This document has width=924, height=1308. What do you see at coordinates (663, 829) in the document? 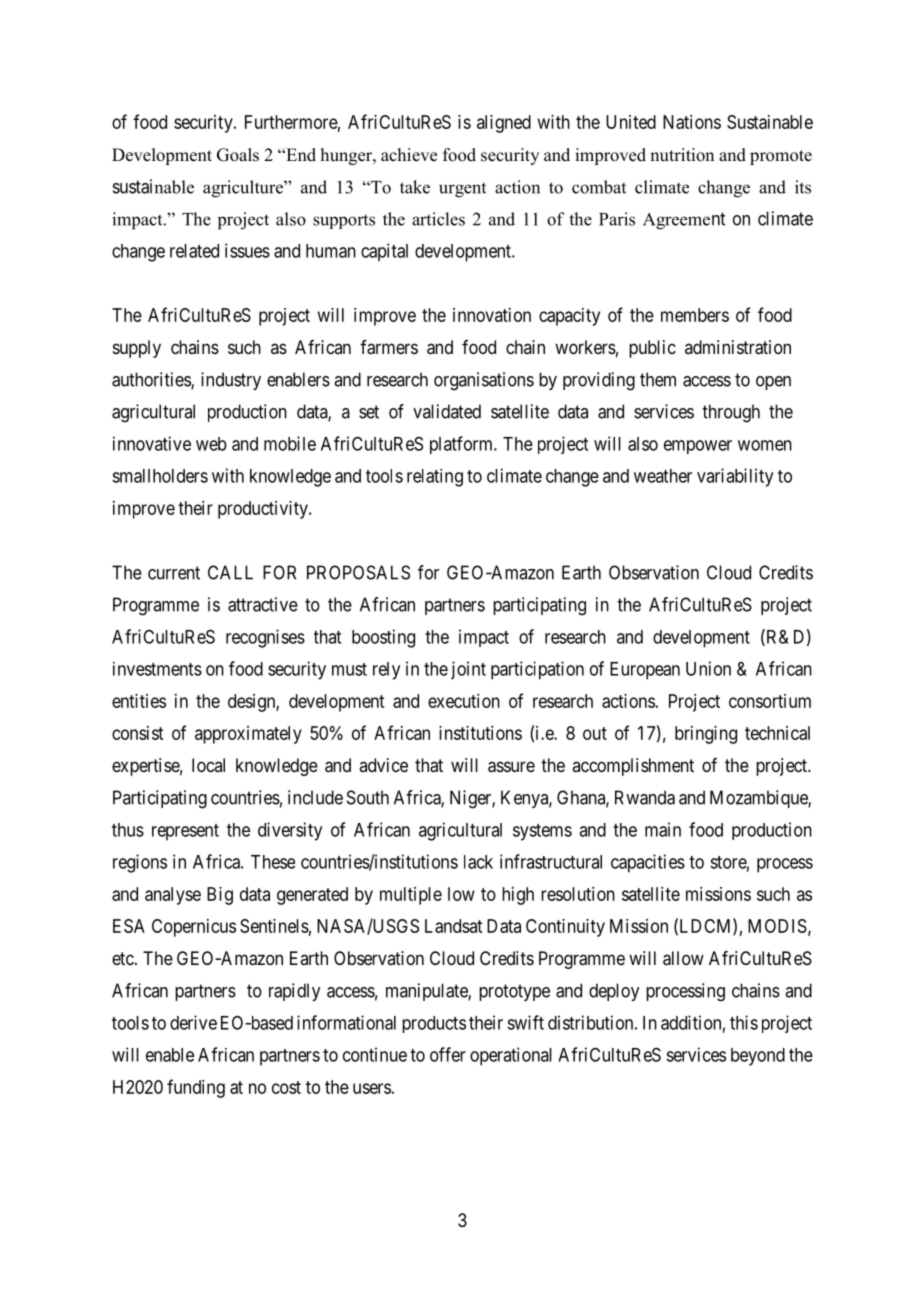
I see `main` at bounding box center [663, 829].
